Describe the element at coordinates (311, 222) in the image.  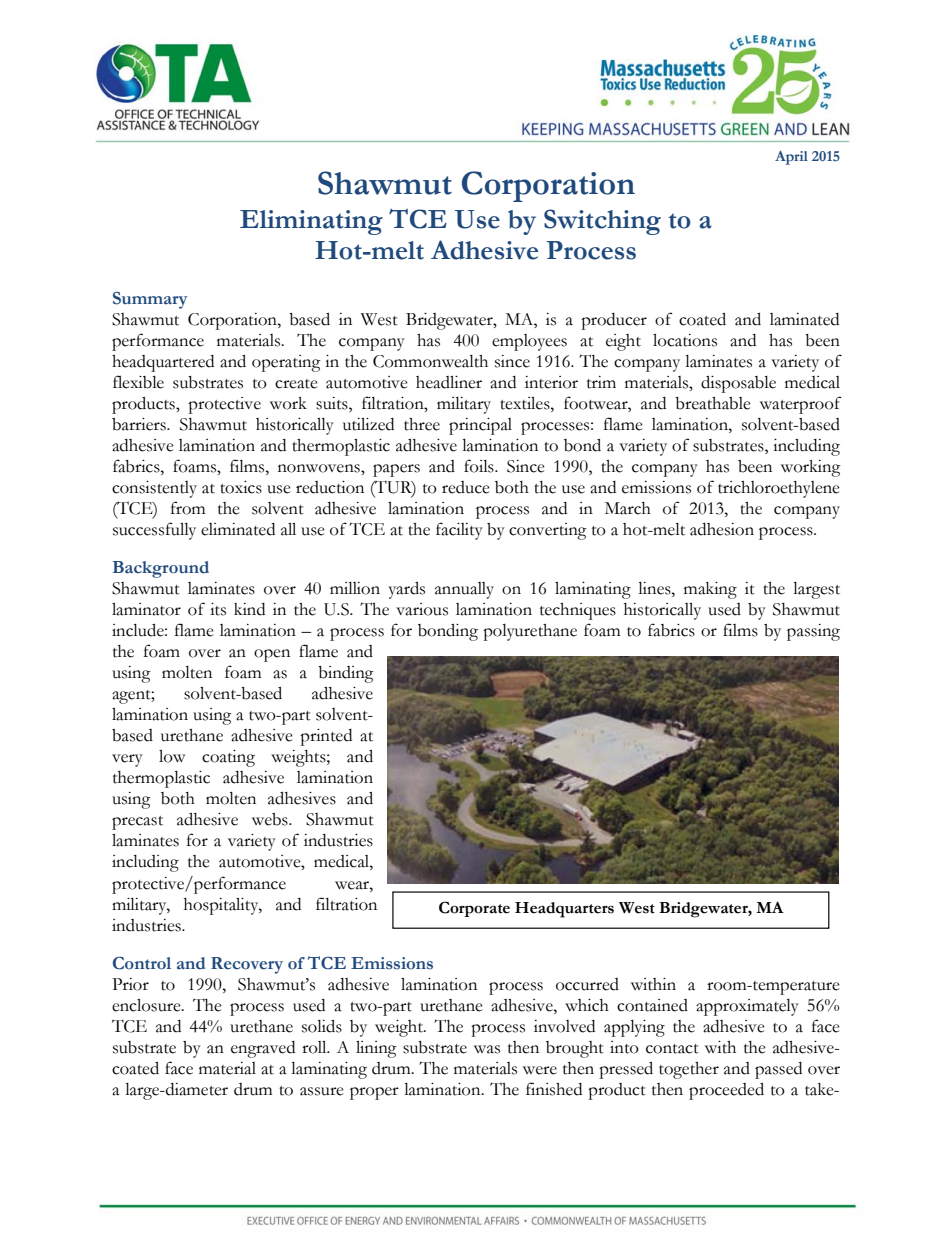
I see `Eliminating` at that location.
